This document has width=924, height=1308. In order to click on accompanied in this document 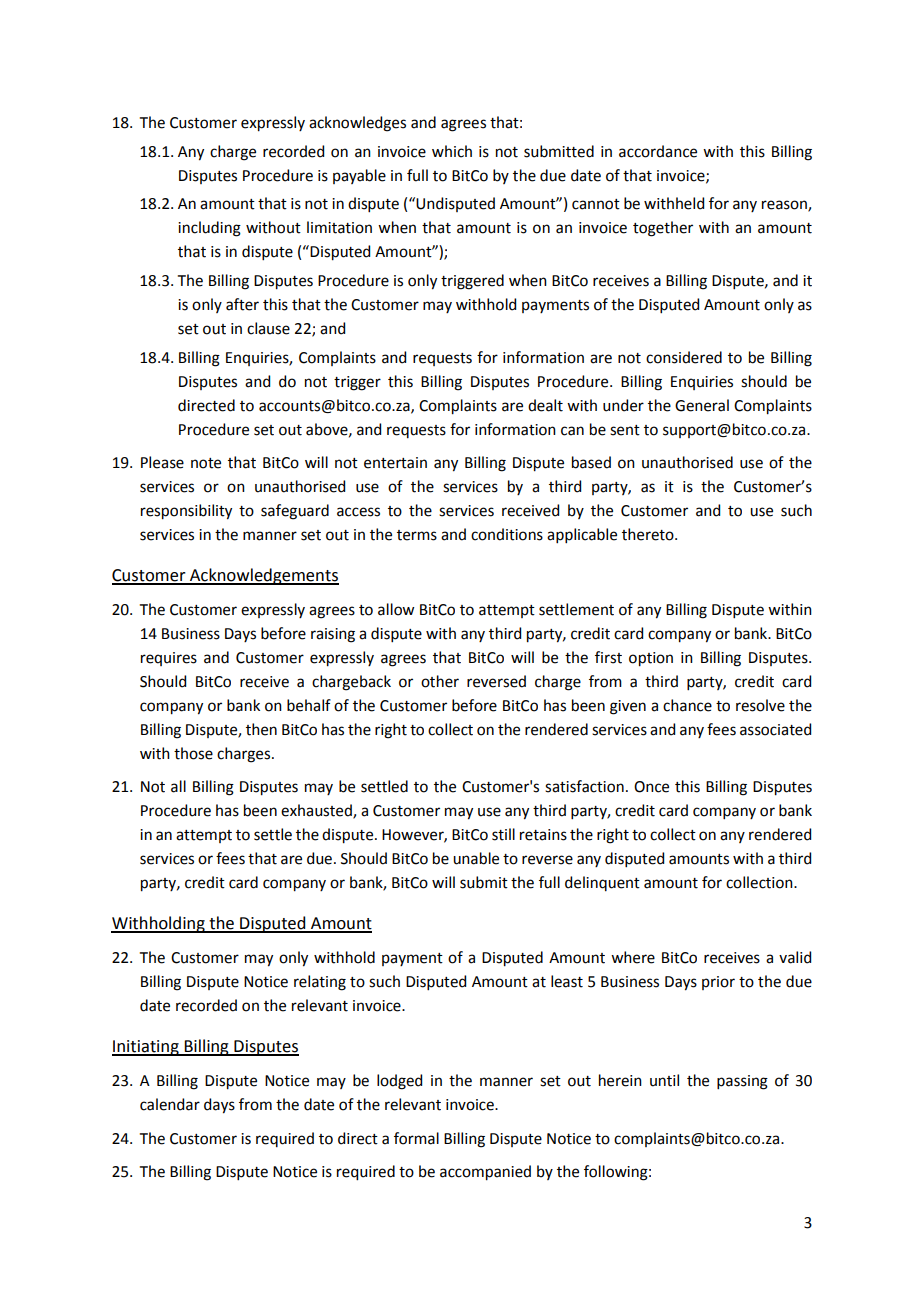, I will do `click(485, 1173)`.
